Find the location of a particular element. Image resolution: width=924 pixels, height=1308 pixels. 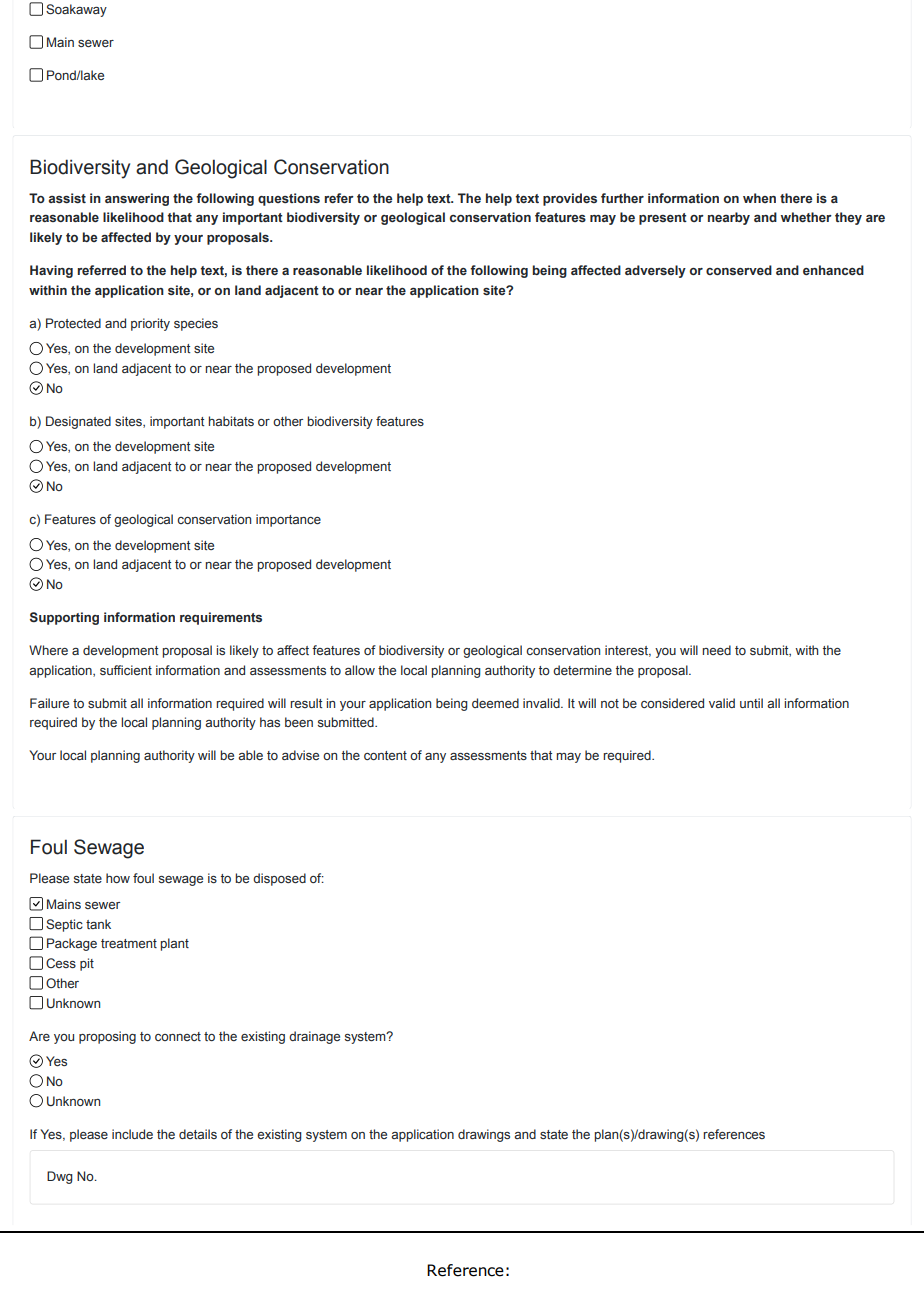

deemed is located at coordinates (495, 703).
